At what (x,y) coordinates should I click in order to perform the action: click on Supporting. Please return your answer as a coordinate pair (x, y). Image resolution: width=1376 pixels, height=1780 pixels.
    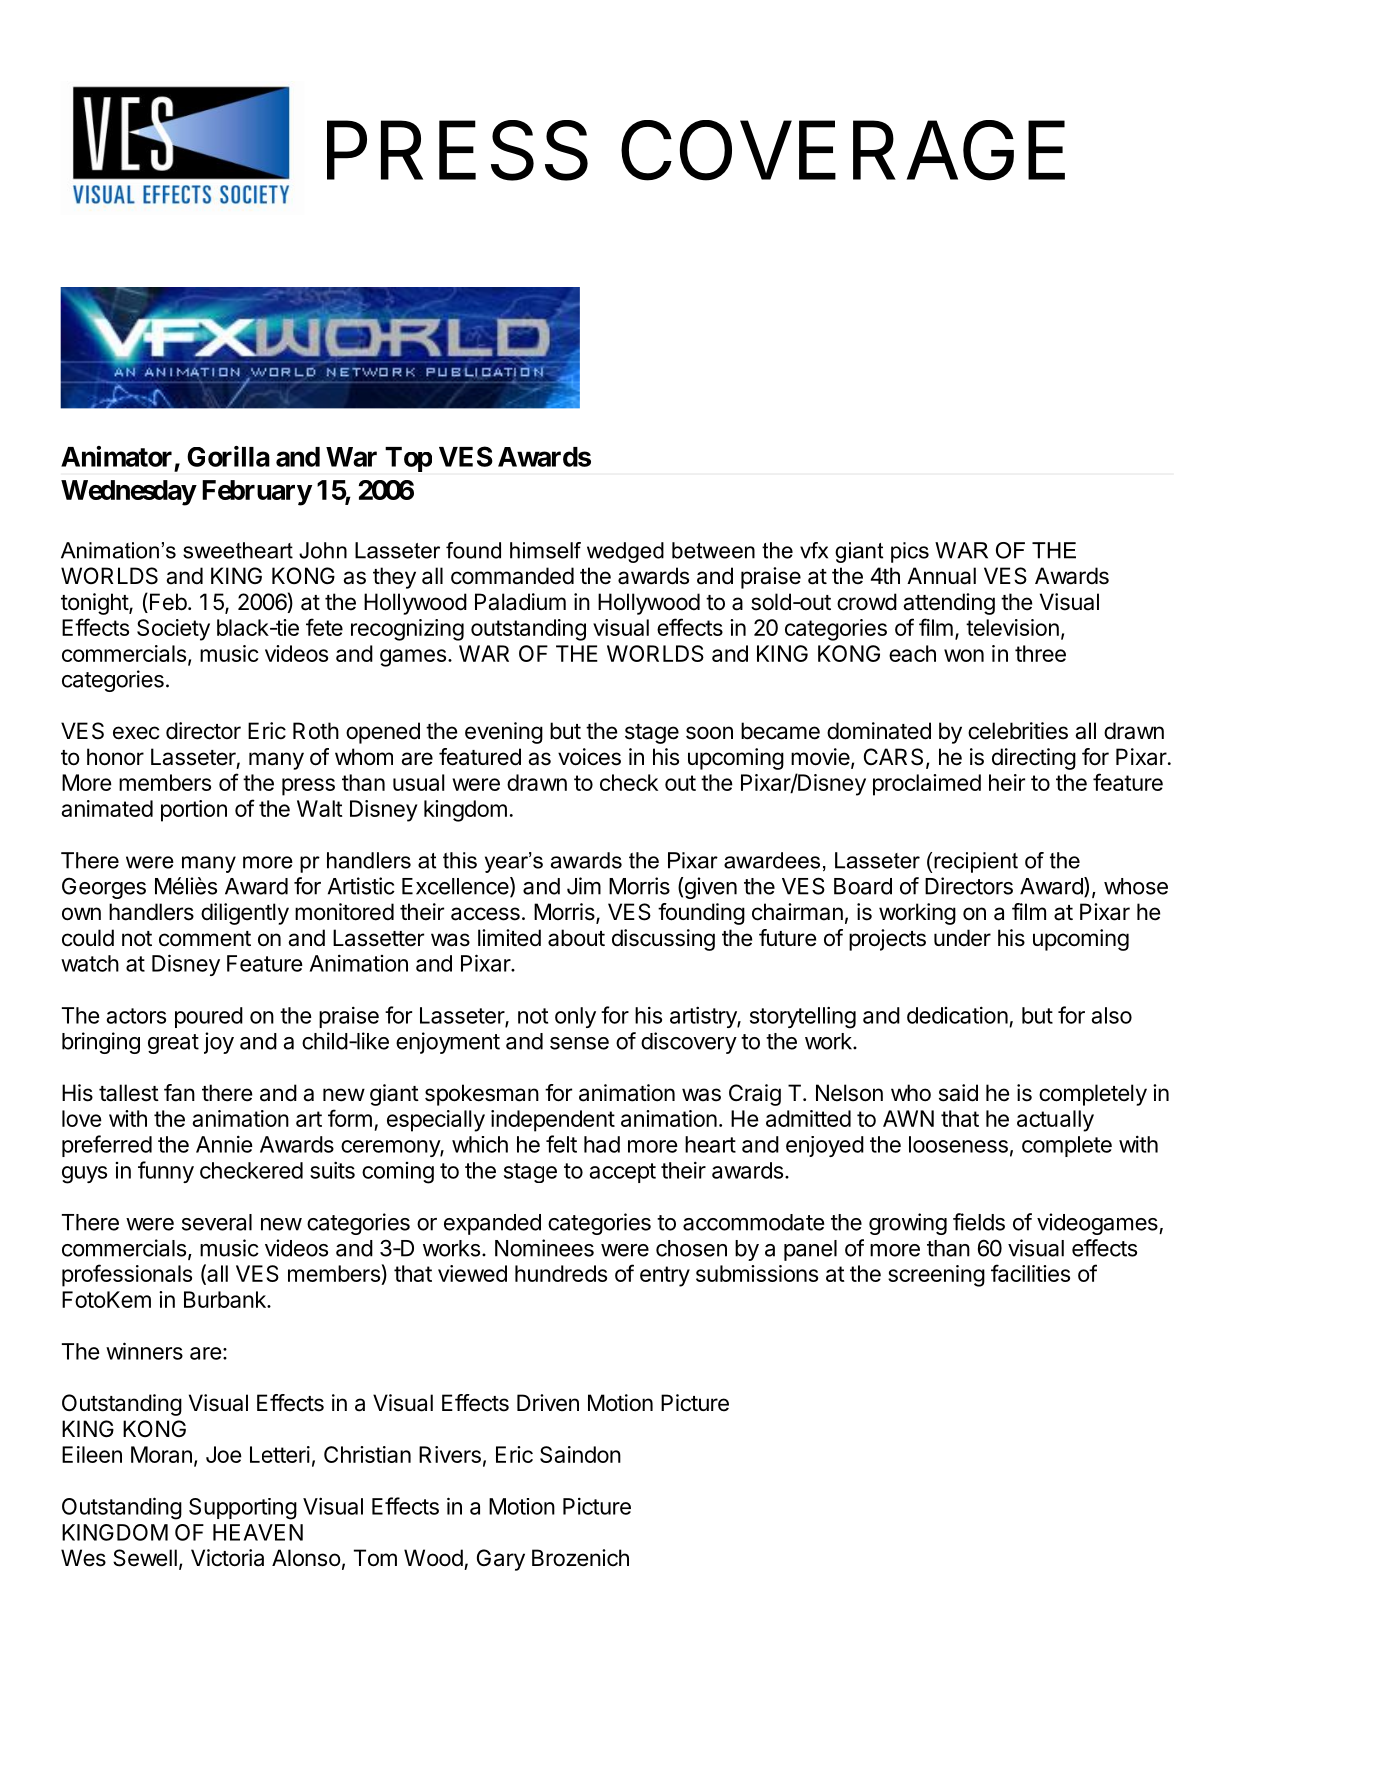
    Looking at the image, I should click on (243, 1509).
